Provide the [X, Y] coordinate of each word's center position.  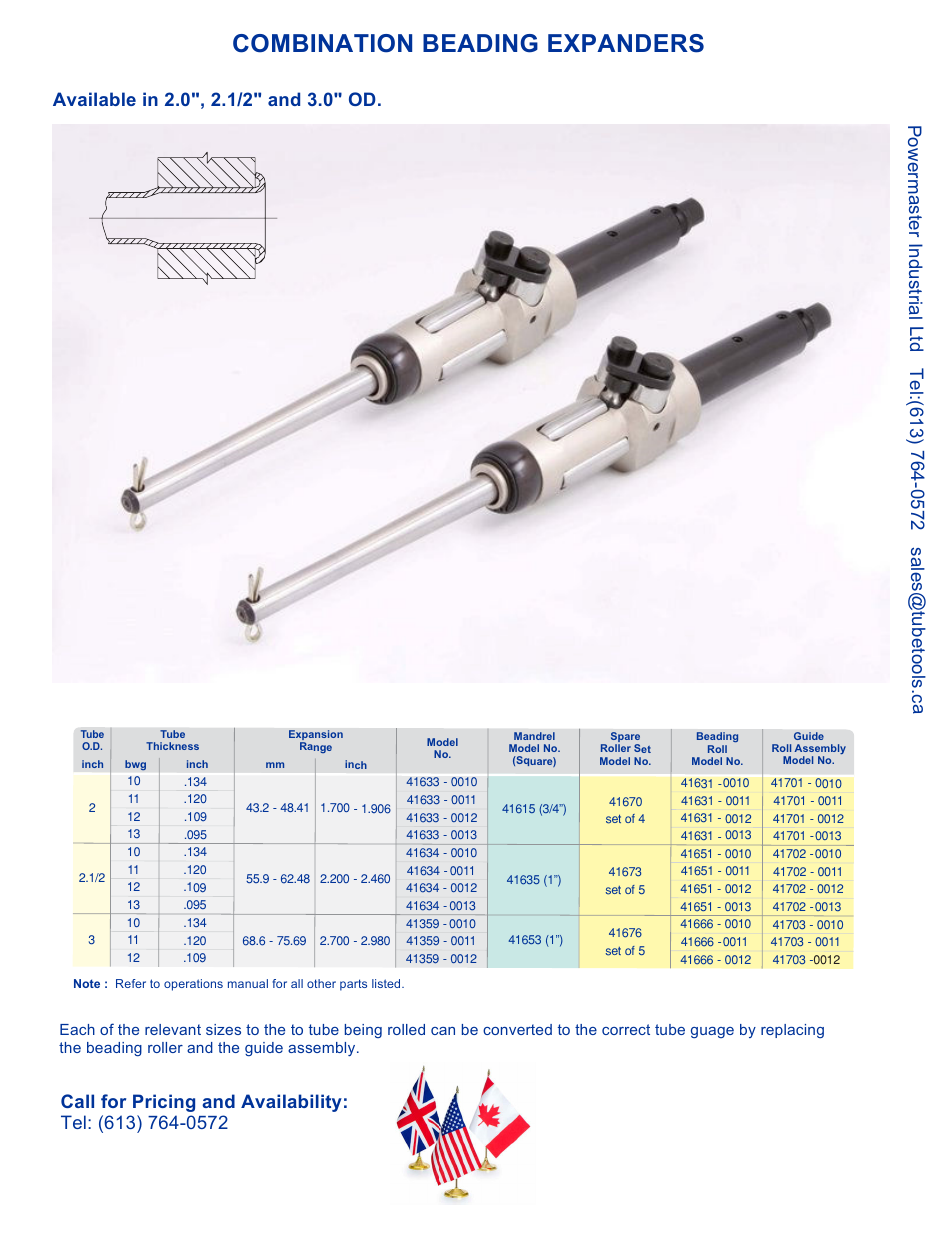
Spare [625, 738]
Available [94, 99]
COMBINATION [322, 43]
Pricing [164, 1103]
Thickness [172, 746]
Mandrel [534, 736]
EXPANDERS [626, 43]
